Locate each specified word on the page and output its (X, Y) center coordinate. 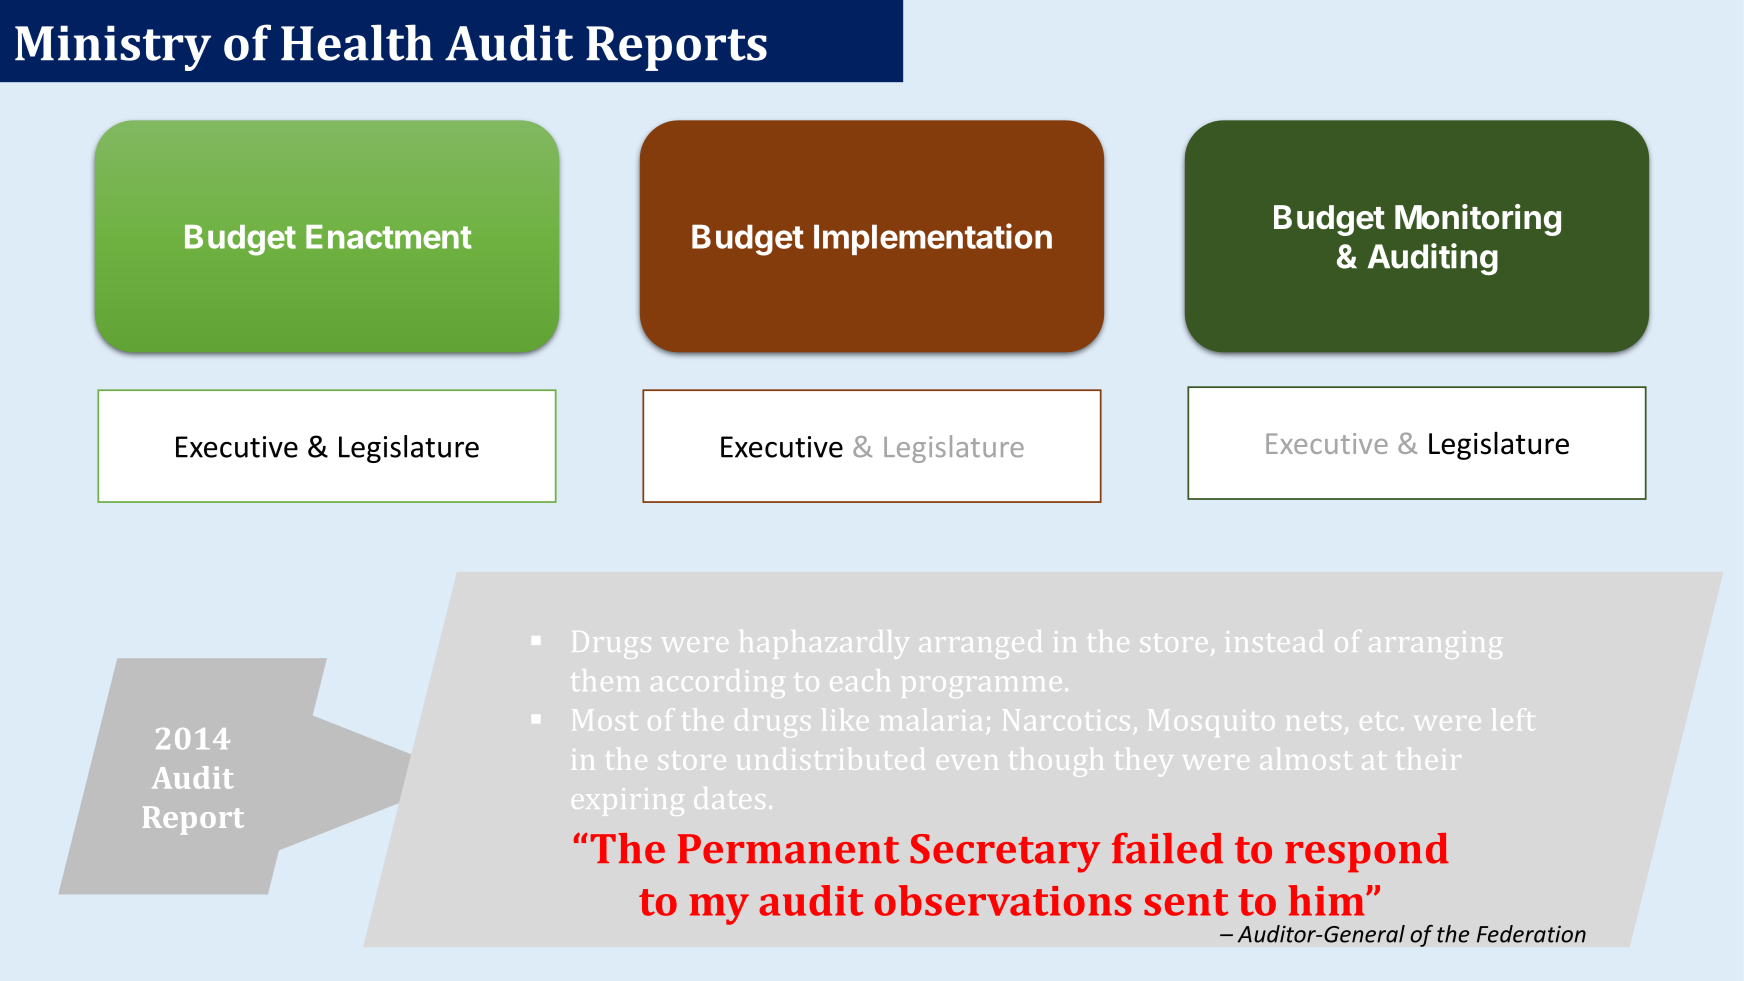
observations (1003, 900)
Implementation (933, 239)
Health (357, 42)
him (1327, 900)
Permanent (788, 849)
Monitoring (1478, 220)
